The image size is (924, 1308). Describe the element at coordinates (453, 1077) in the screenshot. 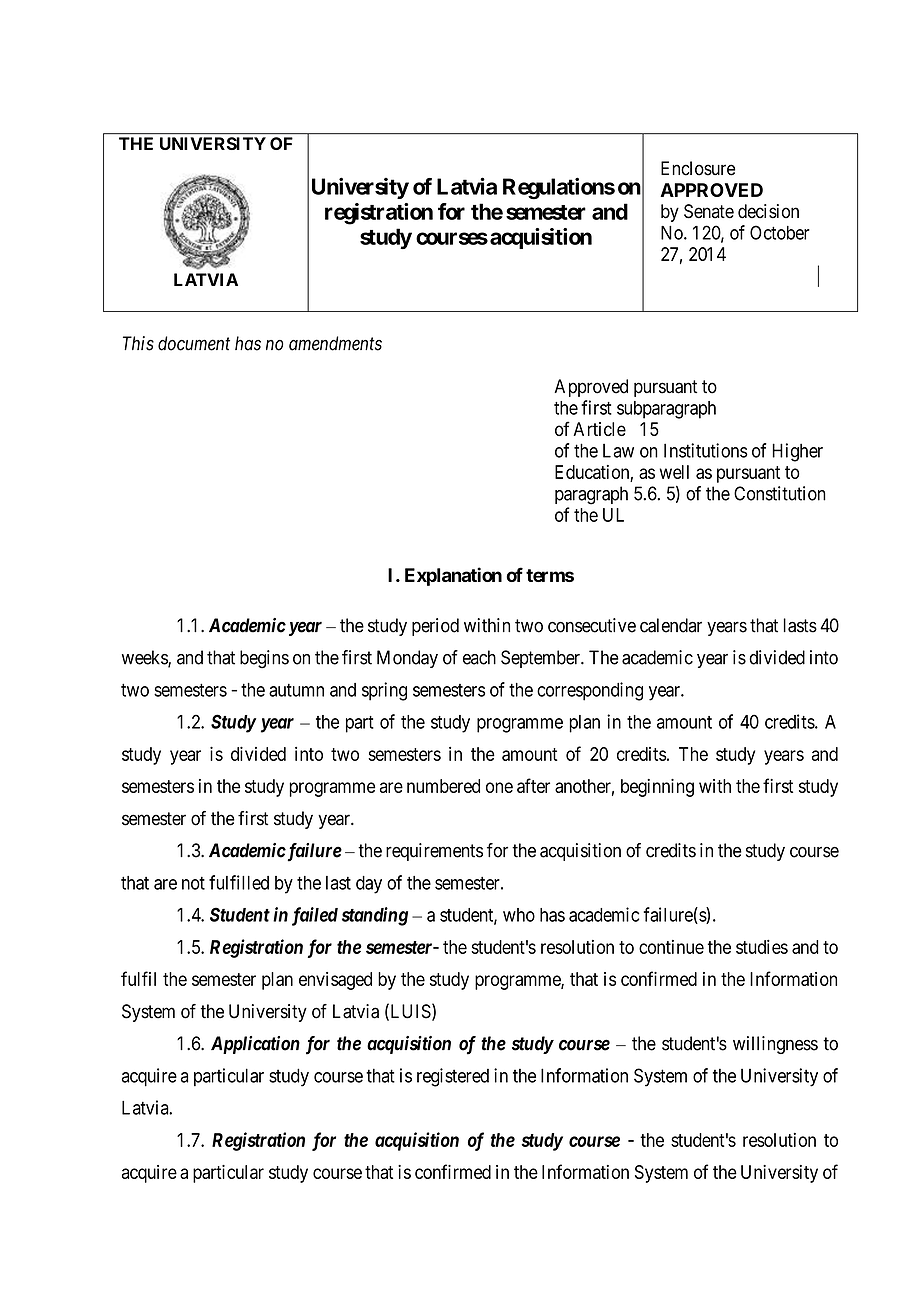

I see `registered` at that location.
